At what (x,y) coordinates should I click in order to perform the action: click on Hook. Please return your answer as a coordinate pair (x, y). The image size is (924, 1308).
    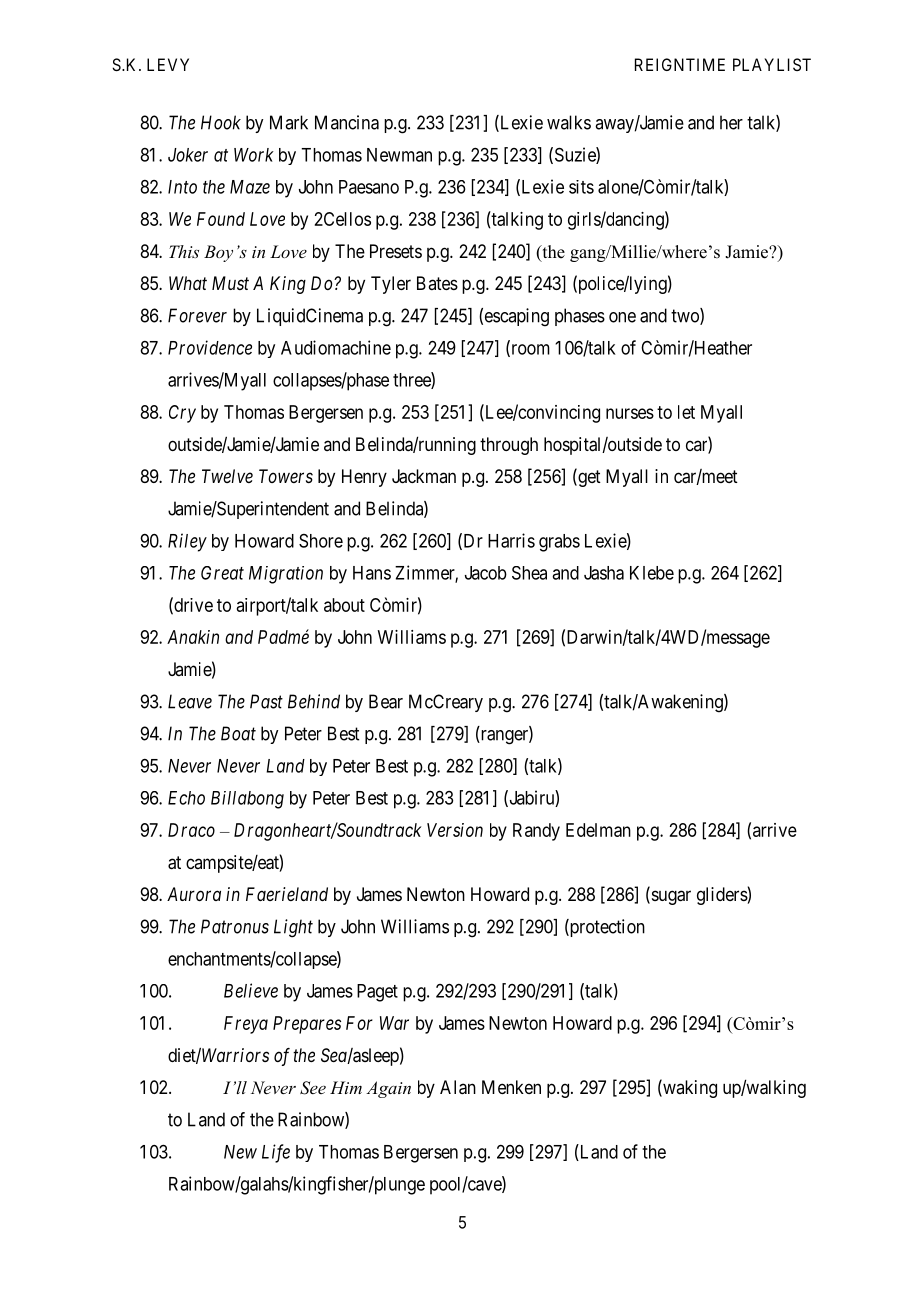
    Looking at the image, I should click on (221, 122).
